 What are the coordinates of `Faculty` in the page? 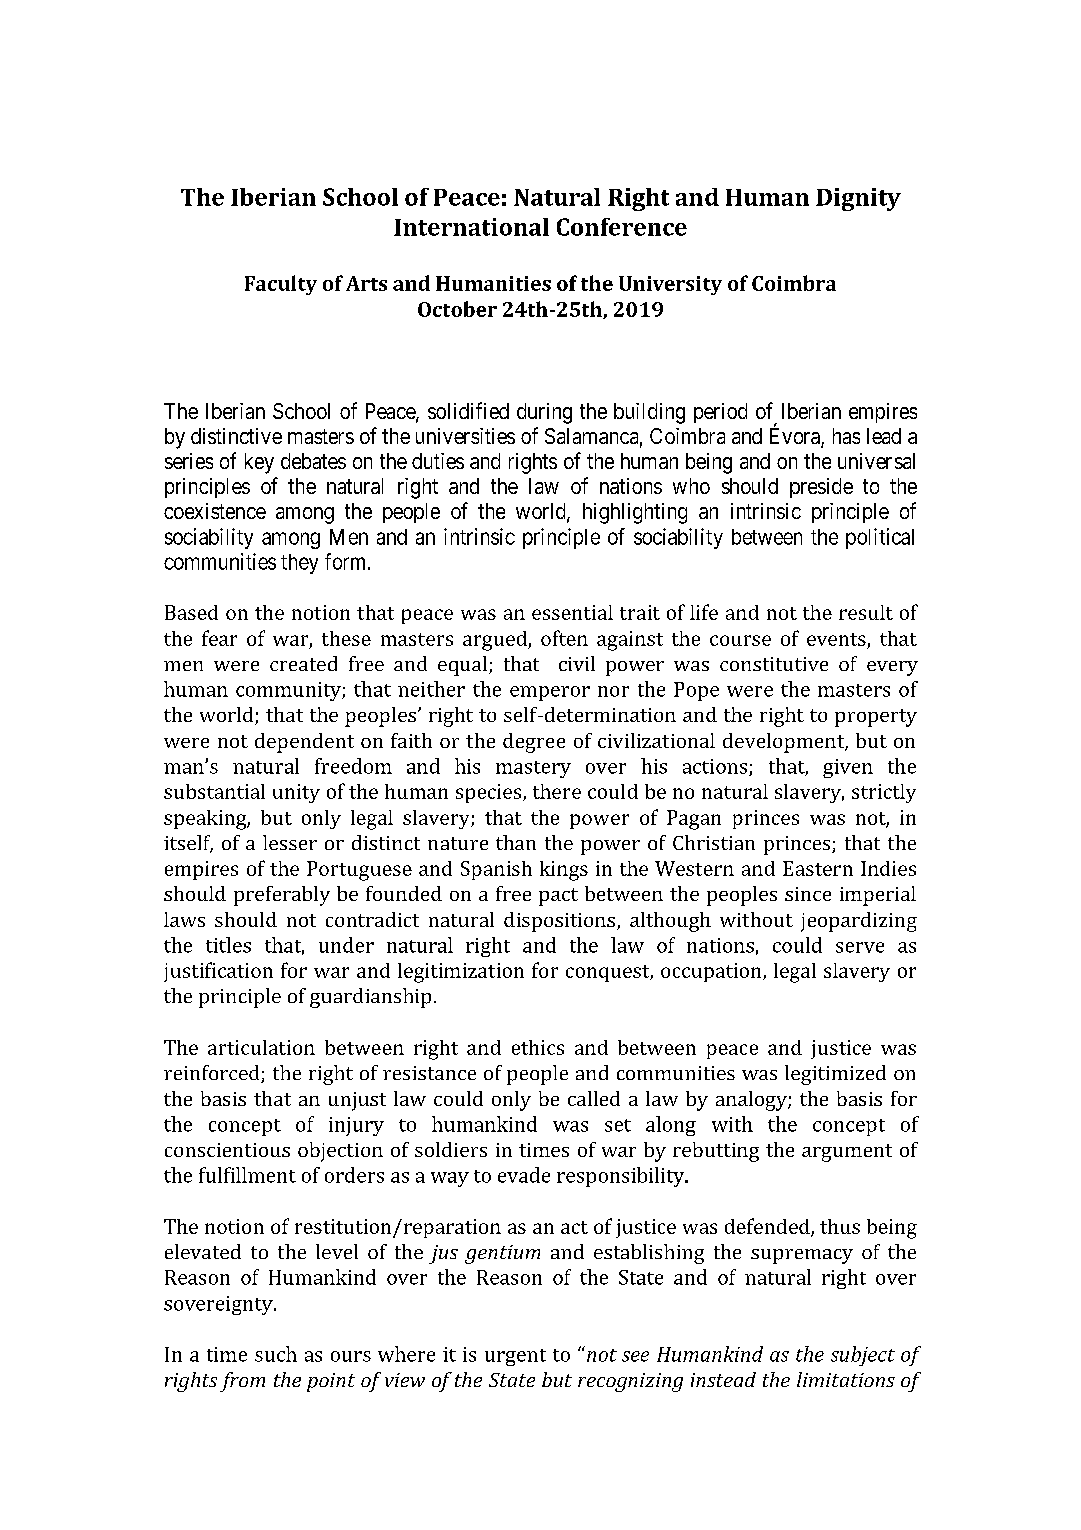 It's located at (281, 285).
